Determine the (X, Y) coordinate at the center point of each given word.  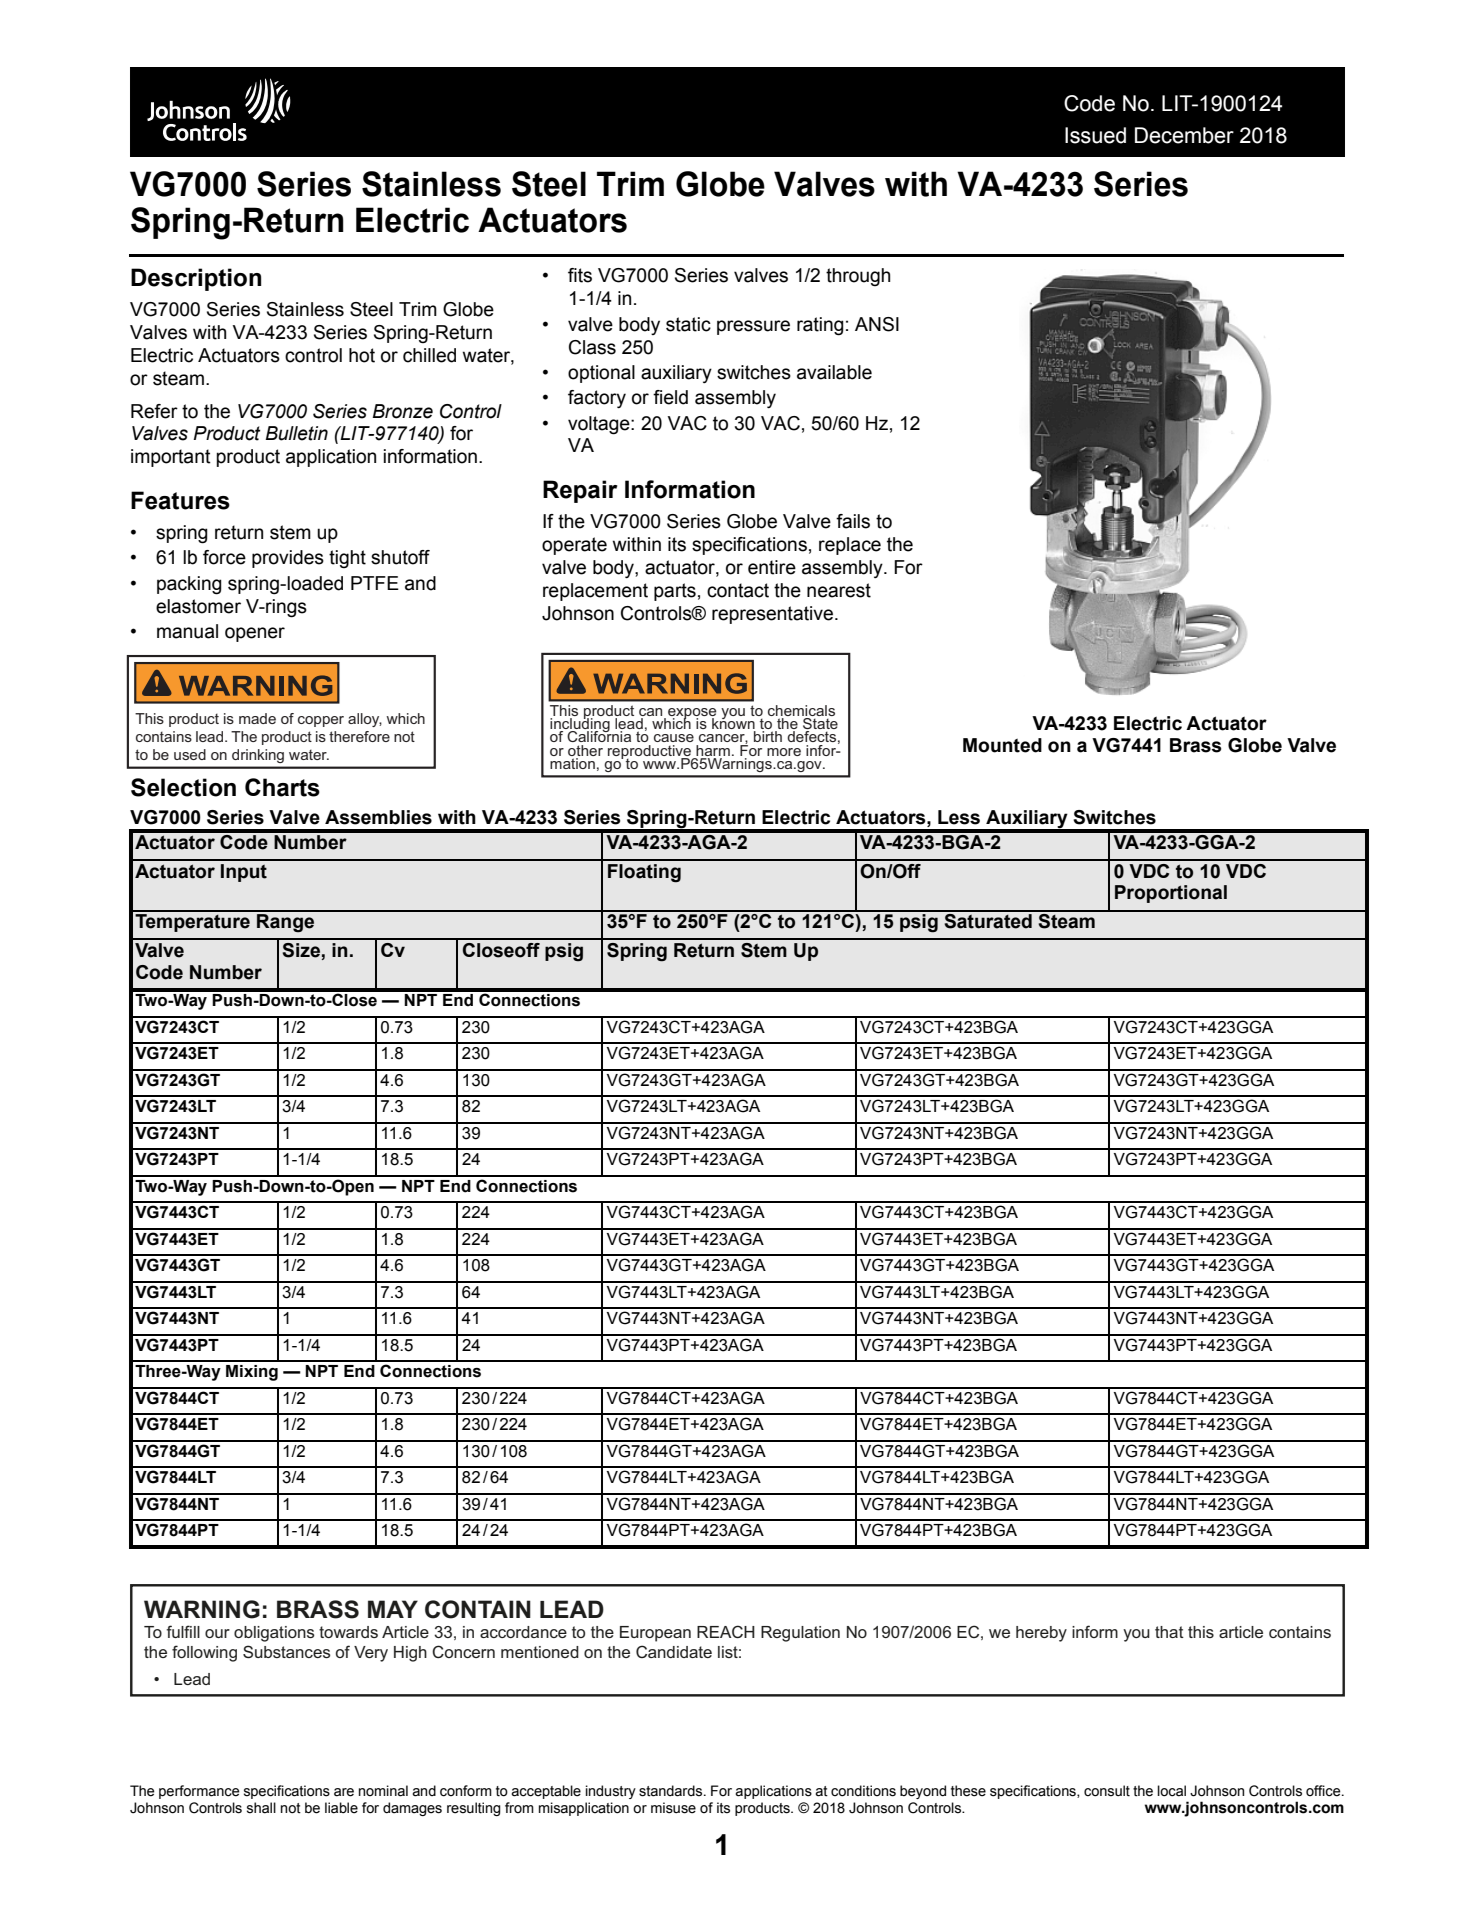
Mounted (1002, 745)
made (257, 718)
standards (672, 1791)
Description (196, 279)
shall (261, 1808)
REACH (726, 1631)
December (1184, 135)
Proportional (1171, 894)
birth (768, 736)
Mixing (252, 1373)
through (858, 277)
